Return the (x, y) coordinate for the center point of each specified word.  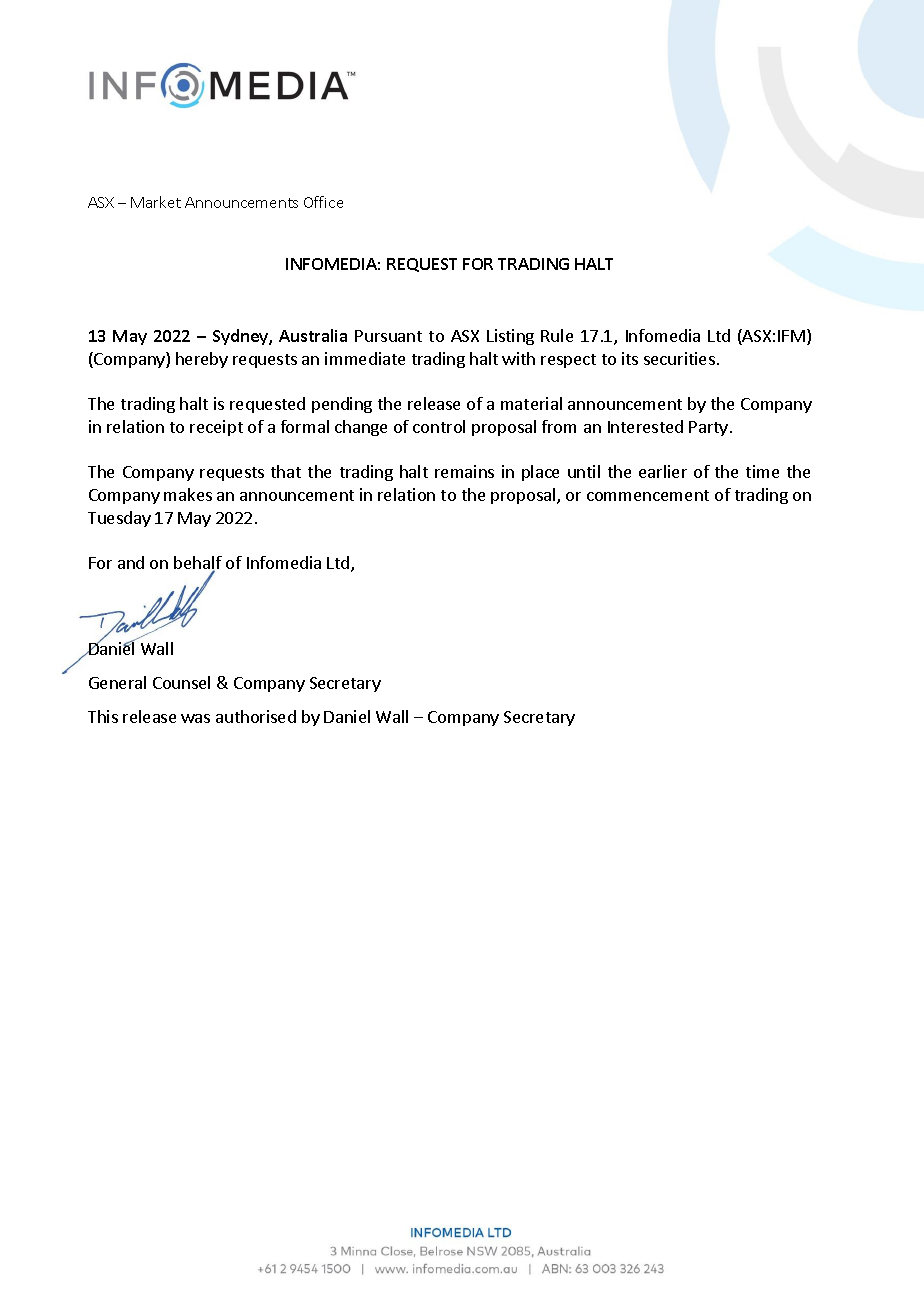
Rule (557, 335)
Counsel (181, 682)
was (195, 718)
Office (323, 202)
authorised (256, 716)
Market (156, 202)
